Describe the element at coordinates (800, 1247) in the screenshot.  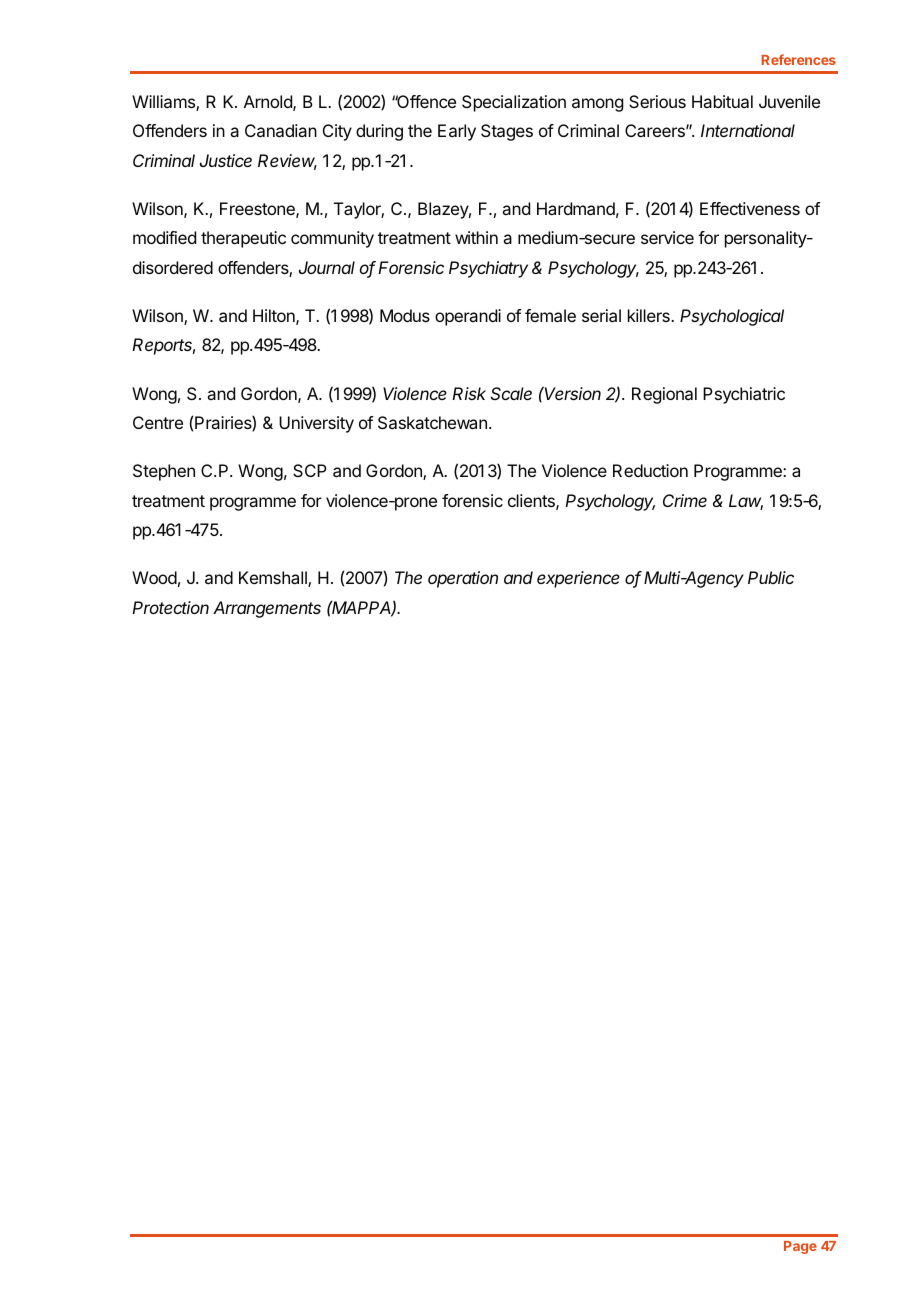
I see `Page` at that location.
